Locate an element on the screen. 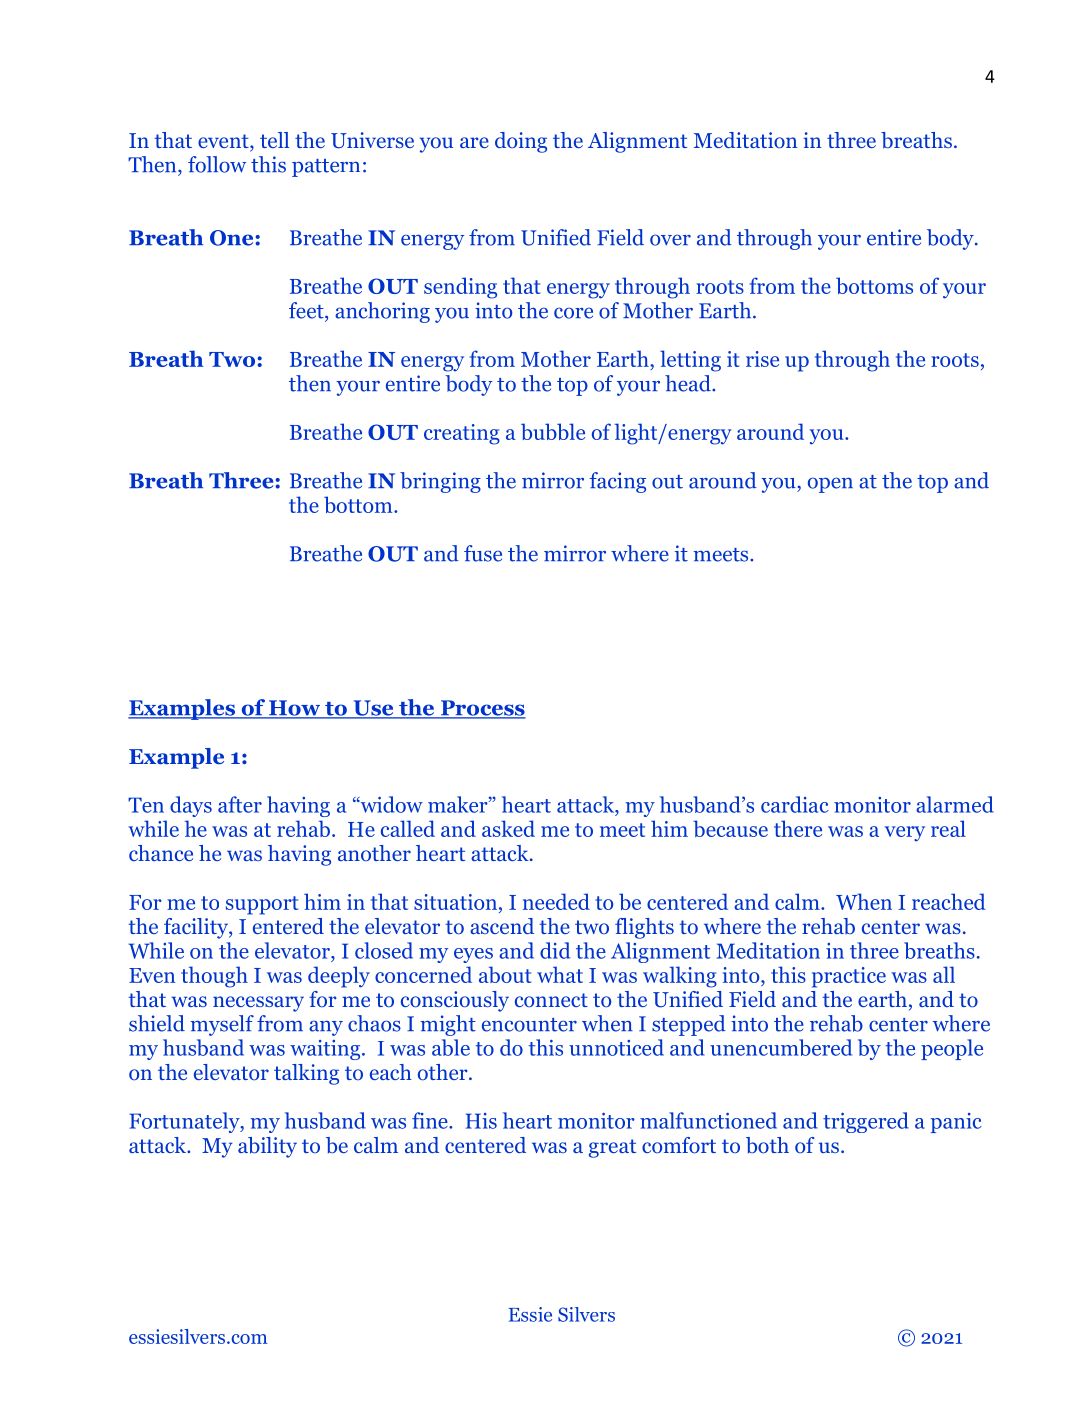 The height and width of the screenshot is (1412, 1091). great is located at coordinates (612, 1148).
